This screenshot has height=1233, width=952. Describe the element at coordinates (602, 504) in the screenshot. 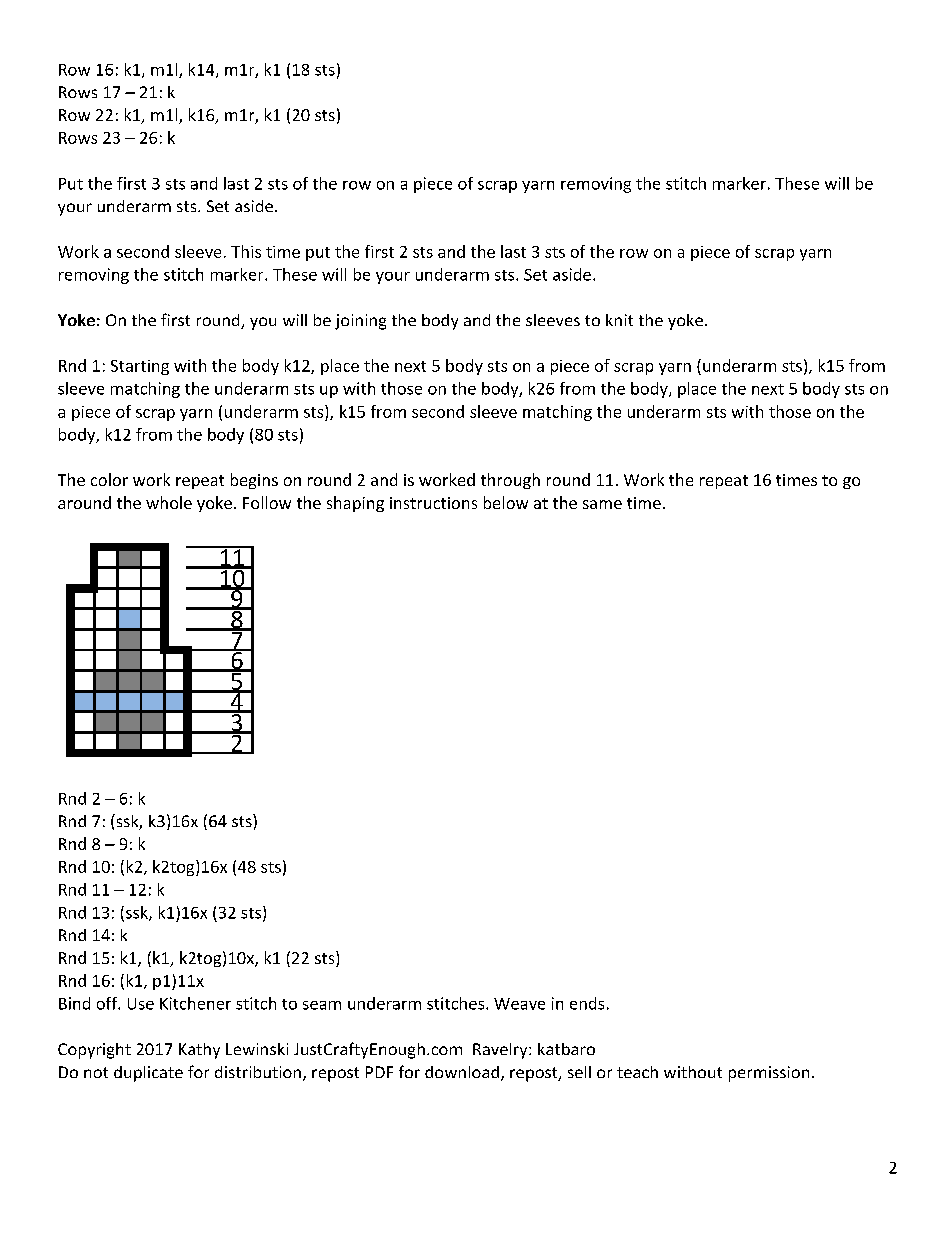

I see `same` at that location.
